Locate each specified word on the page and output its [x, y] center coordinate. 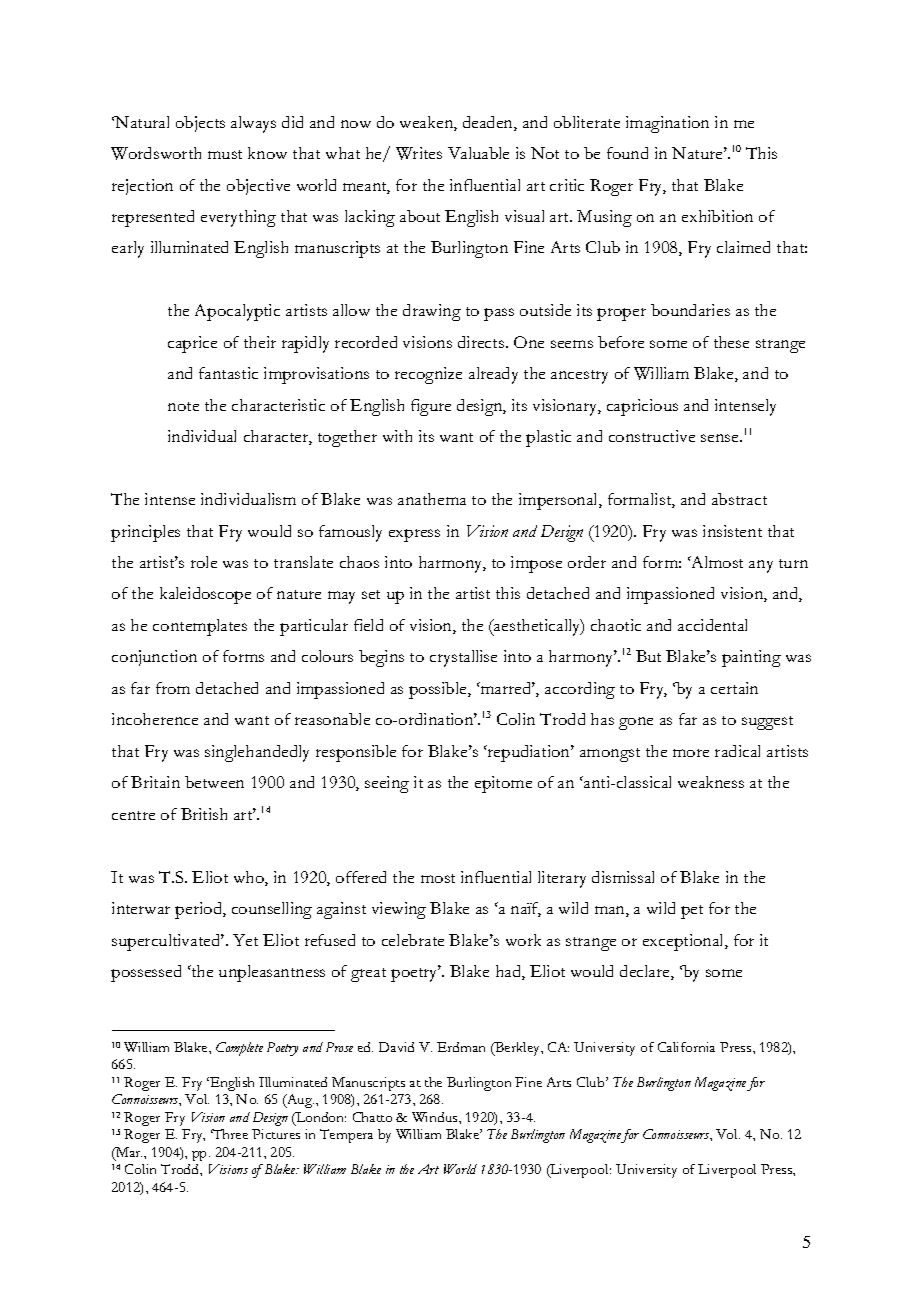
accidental [712, 625]
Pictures [276, 1134]
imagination [667, 124]
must [225, 154]
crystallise [463, 658]
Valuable [478, 153]
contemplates [200, 627]
